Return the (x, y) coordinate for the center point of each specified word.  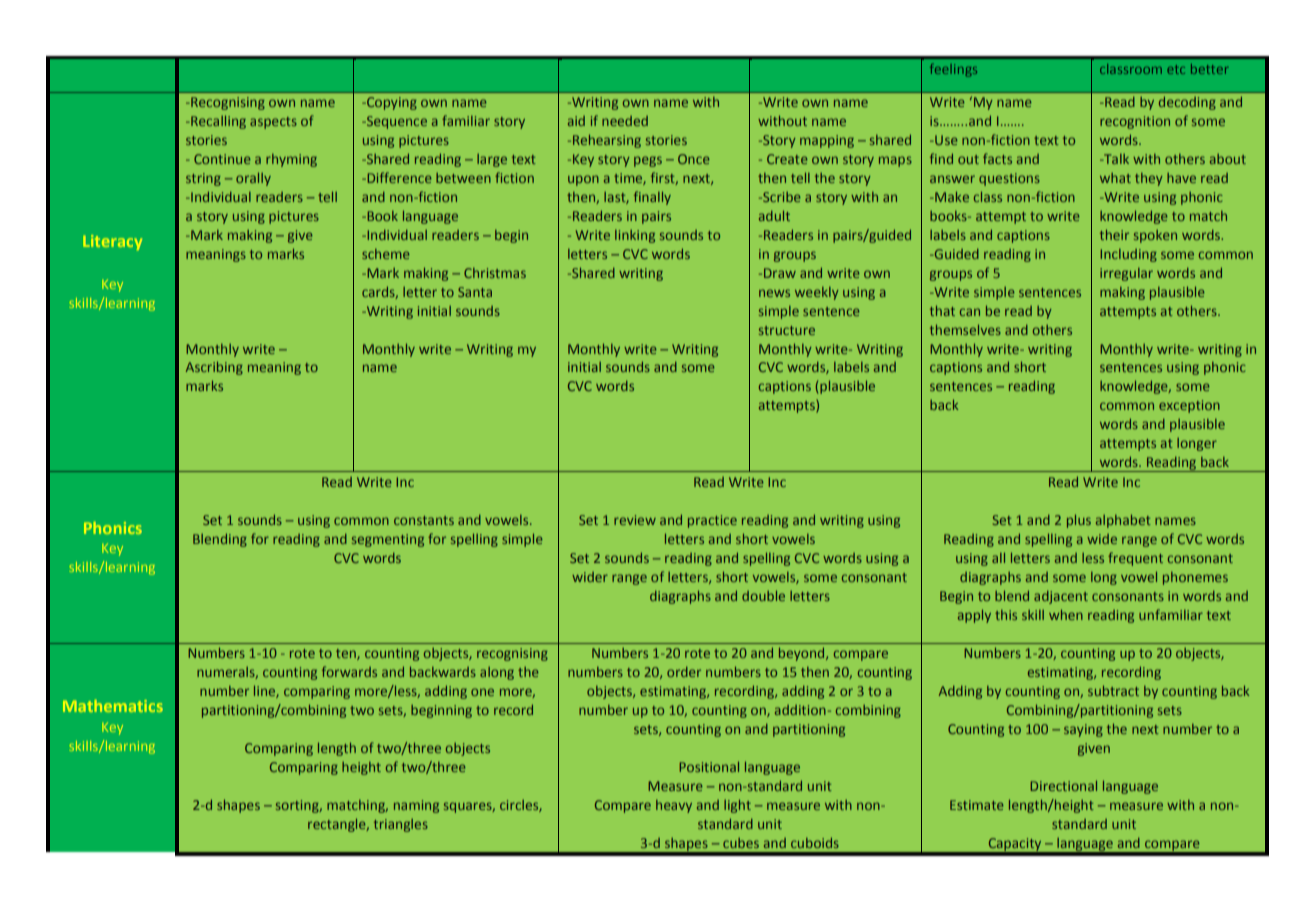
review (635, 520)
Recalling (217, 122)
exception (1189, 406)
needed (625, 121)
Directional (1063, 785)
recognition (1135, 122)
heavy (674, 806)
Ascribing (214, 368)
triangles (401, 825)
